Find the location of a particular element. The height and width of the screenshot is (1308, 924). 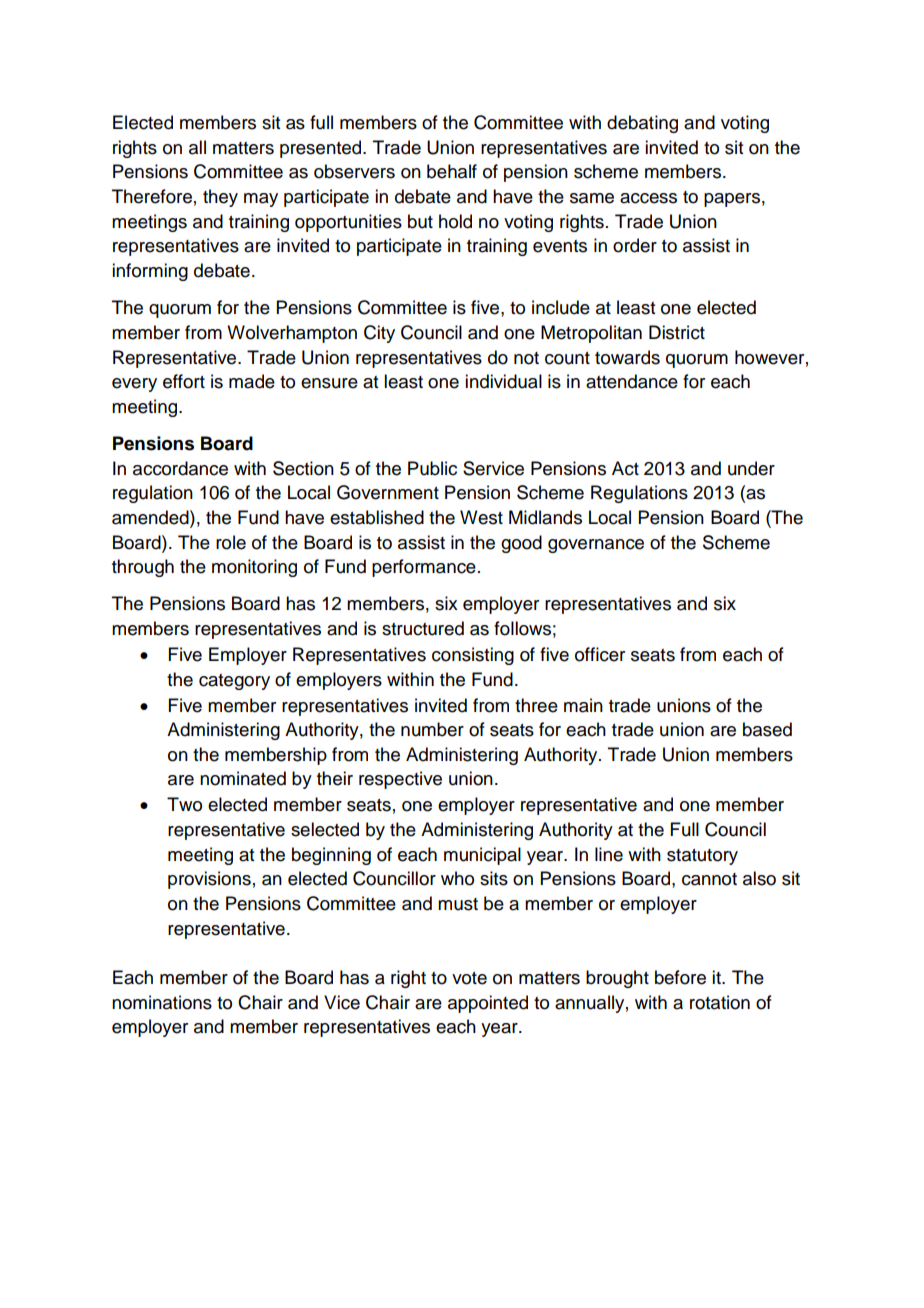

under is located at coordinates (751, 468).
